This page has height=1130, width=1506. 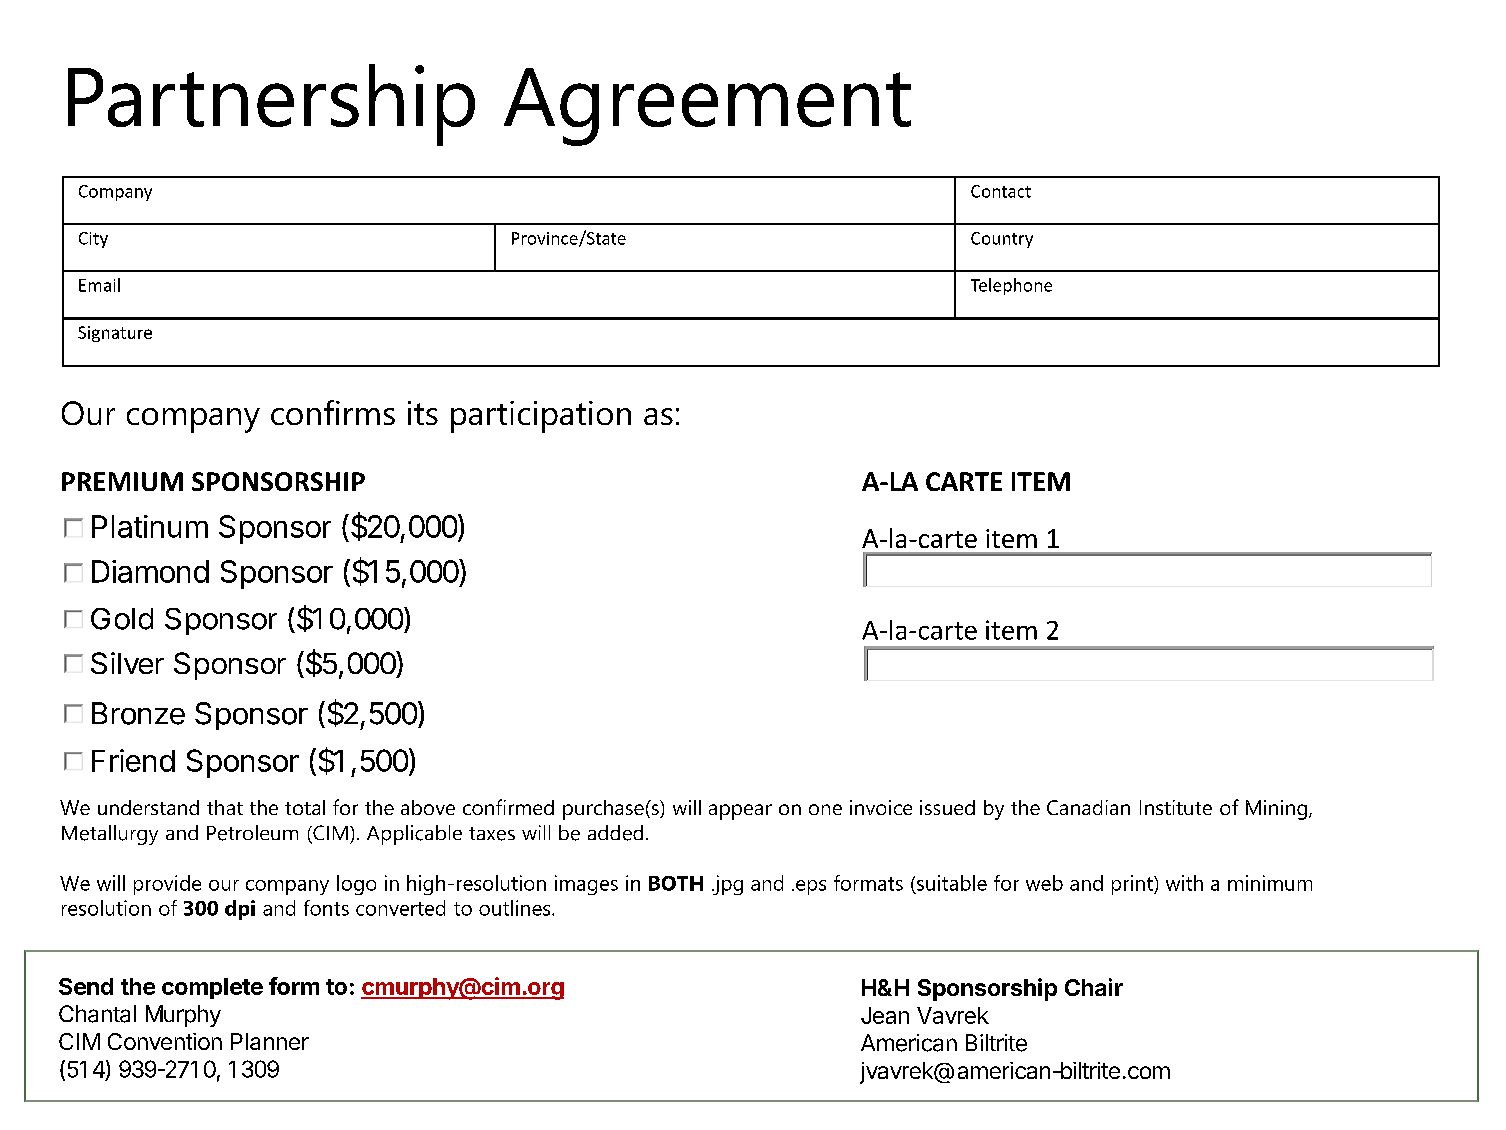 What do you see at coordinates (212, 988) in the page?
I see `complete` at bounding box center [212, 988].
